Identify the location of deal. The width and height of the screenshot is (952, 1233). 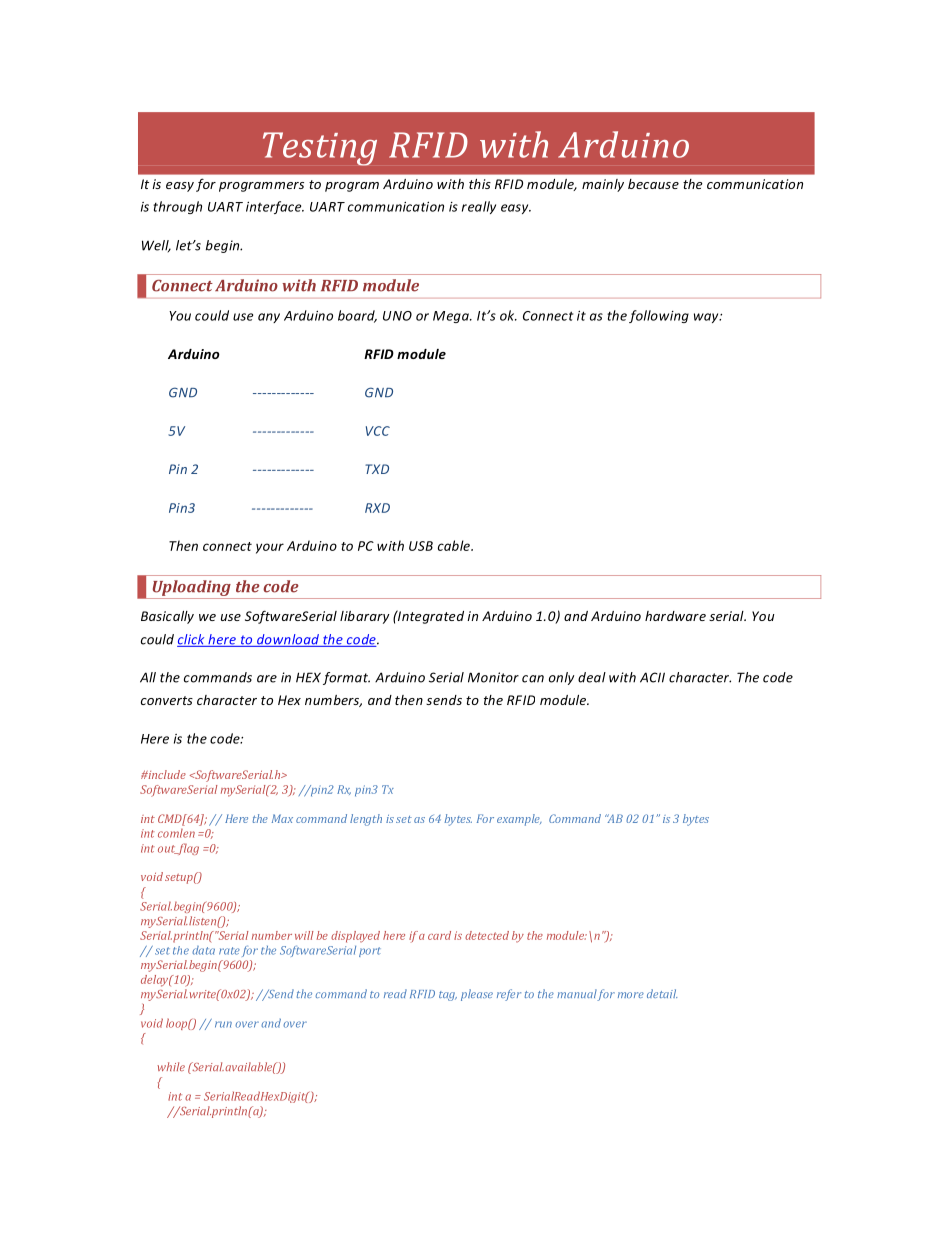
(592, 677).
